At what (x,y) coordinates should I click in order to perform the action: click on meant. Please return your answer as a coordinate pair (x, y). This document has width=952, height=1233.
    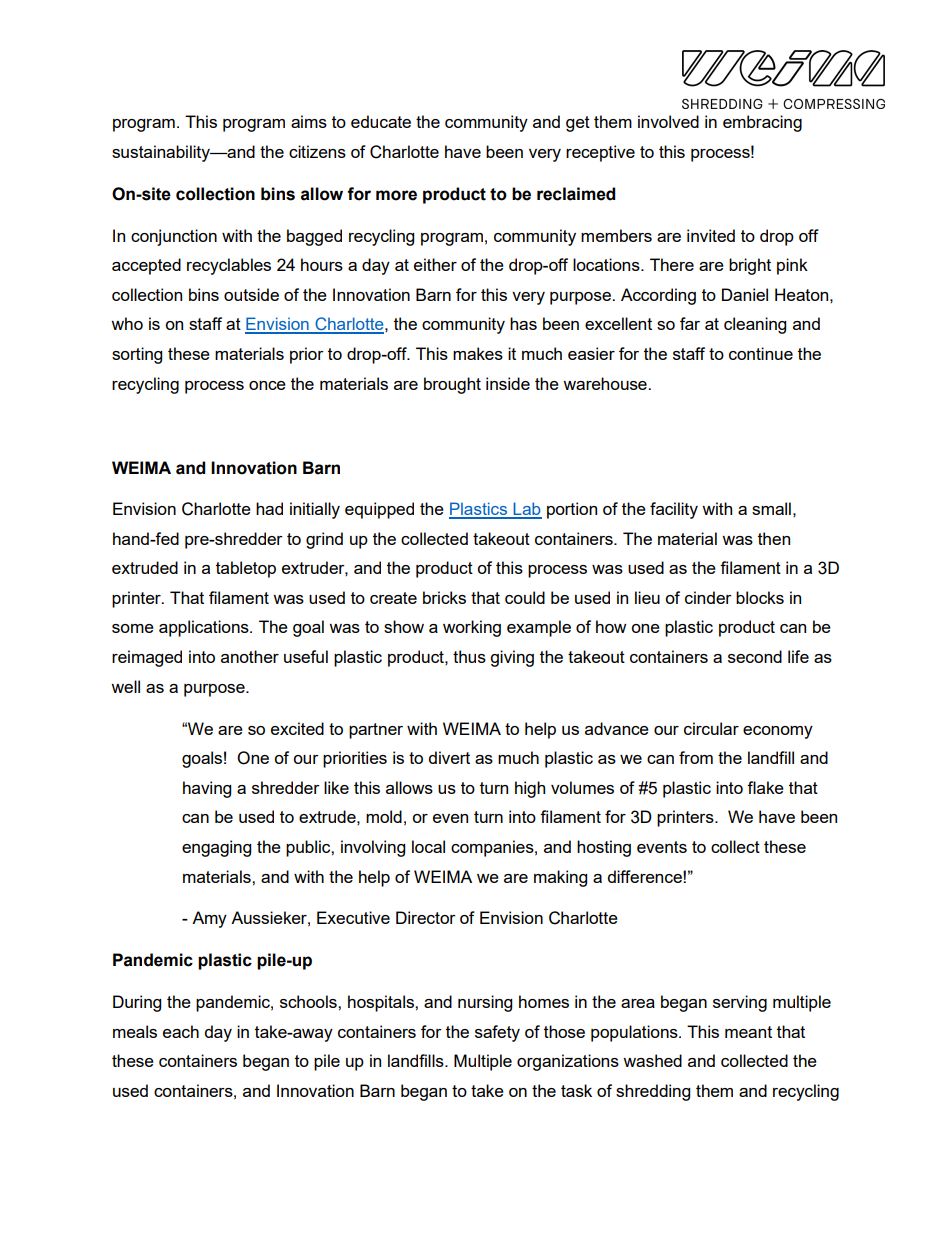
    Looking at the image, I should click on (748, 1032).
